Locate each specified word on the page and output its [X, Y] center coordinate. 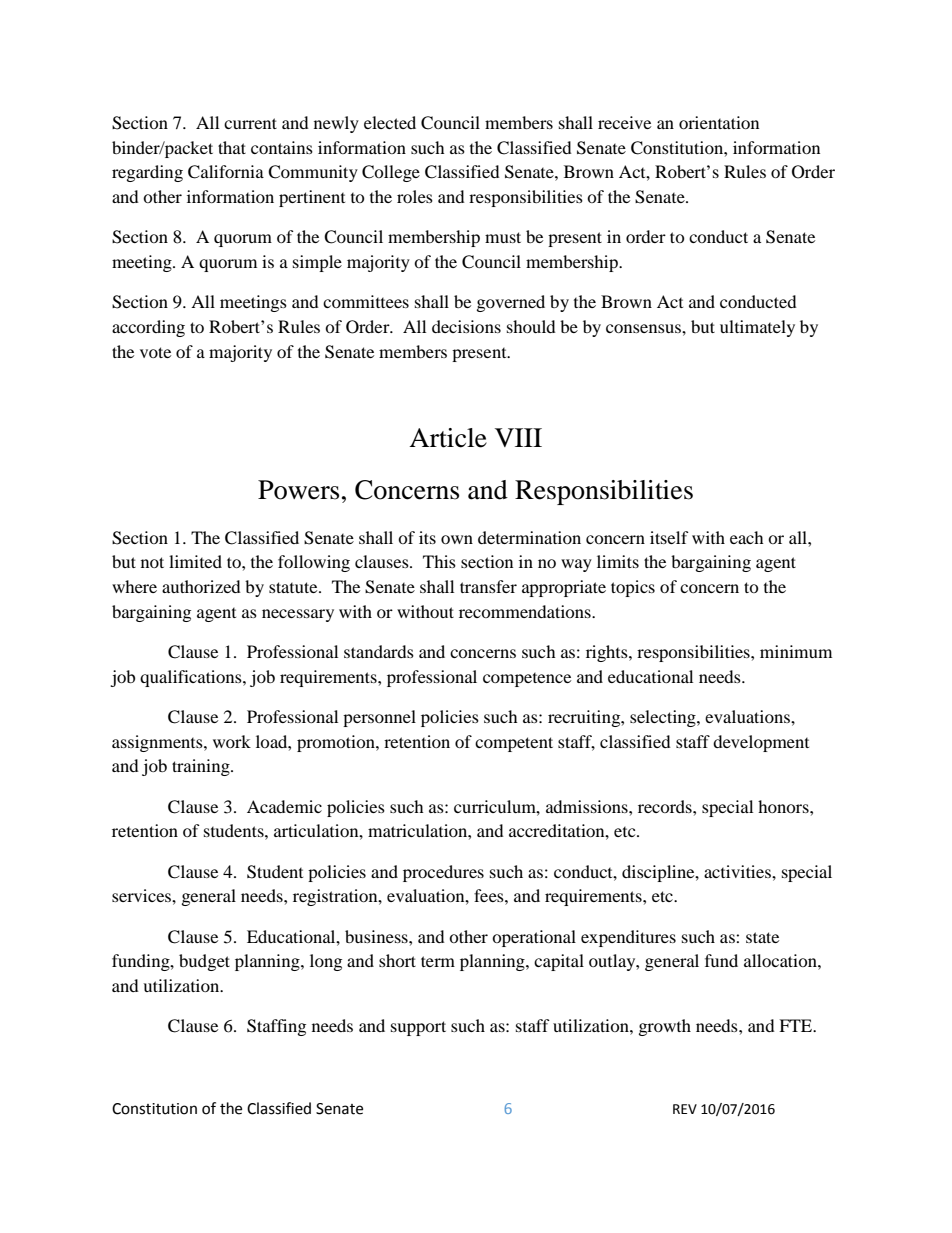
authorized [201, 586]
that [232, 147]
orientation [719, 122]
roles [415, 196]
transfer [488, 586]
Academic [284, 806]
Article [448, 438]
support [418, 1028]
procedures [443, 873]
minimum [796, 651]
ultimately [757, 328]
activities [738, 871]
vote [155, 352]
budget [204, 962]
